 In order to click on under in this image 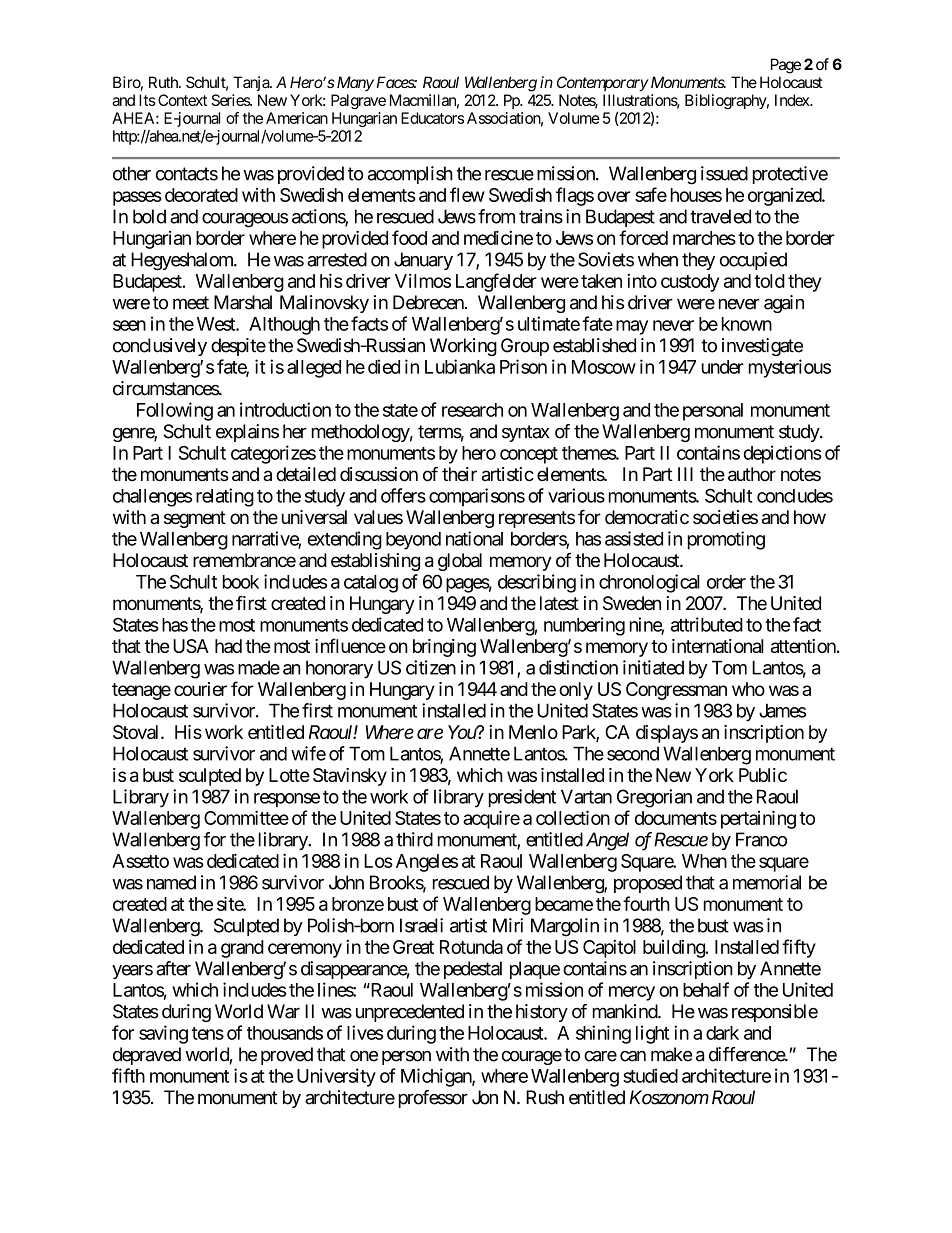, I will do `click(723, 367)`.
